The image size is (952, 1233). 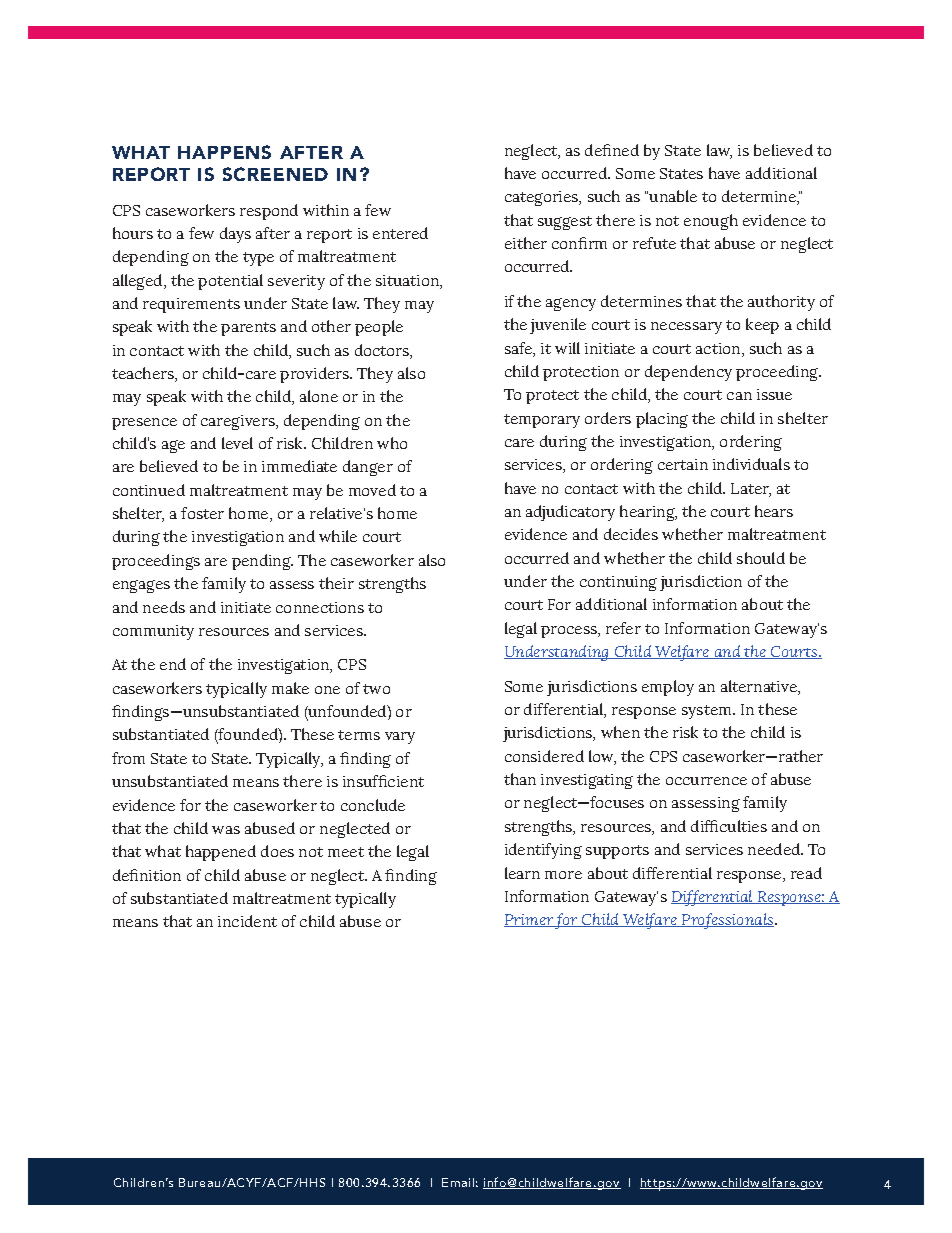 What do you see at coordinates (673, 196) in the screenshot?
I see `unable` at bounding box center [673, 196].
